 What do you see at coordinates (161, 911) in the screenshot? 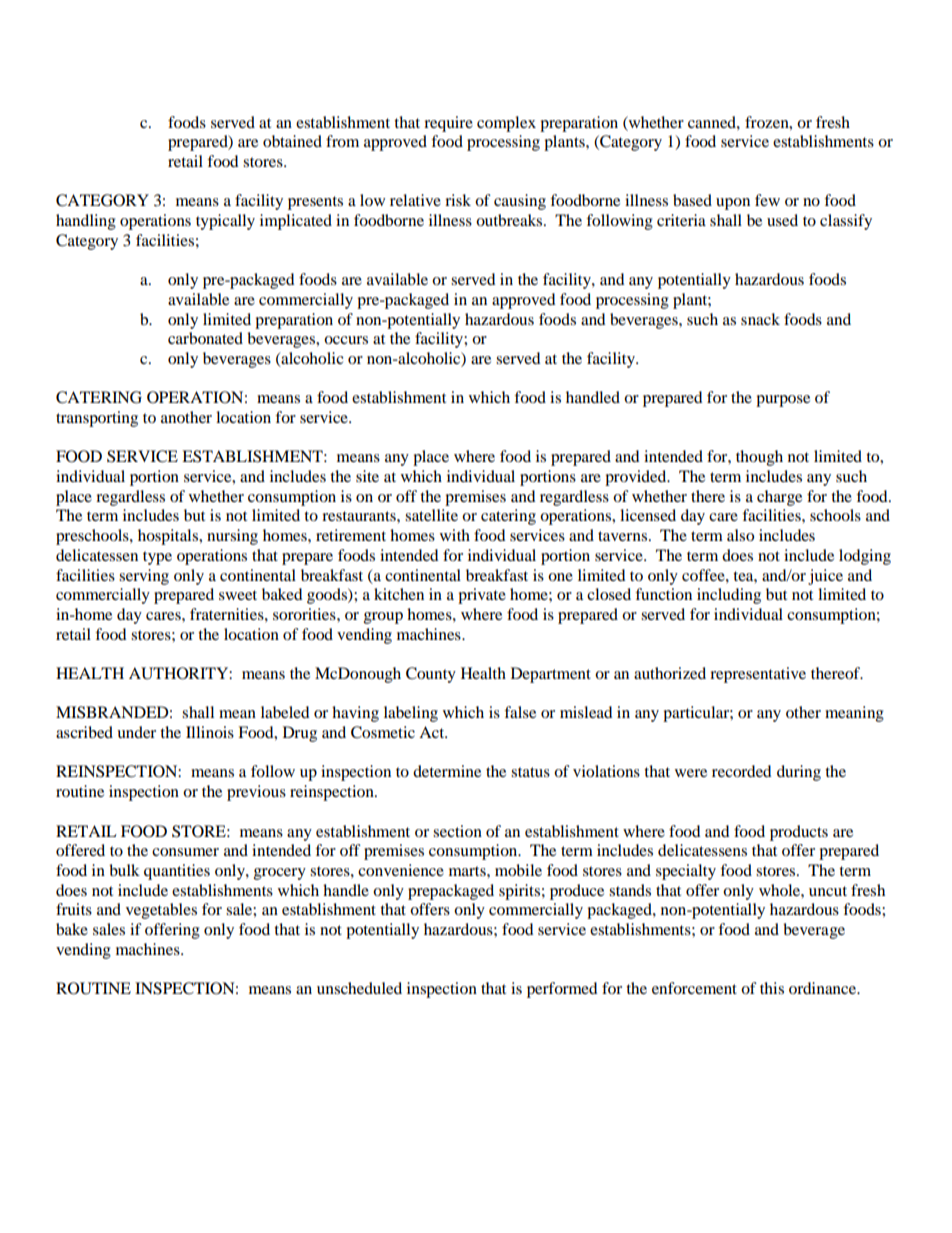
I see `vegetables` at bounding box center [161, 911].
